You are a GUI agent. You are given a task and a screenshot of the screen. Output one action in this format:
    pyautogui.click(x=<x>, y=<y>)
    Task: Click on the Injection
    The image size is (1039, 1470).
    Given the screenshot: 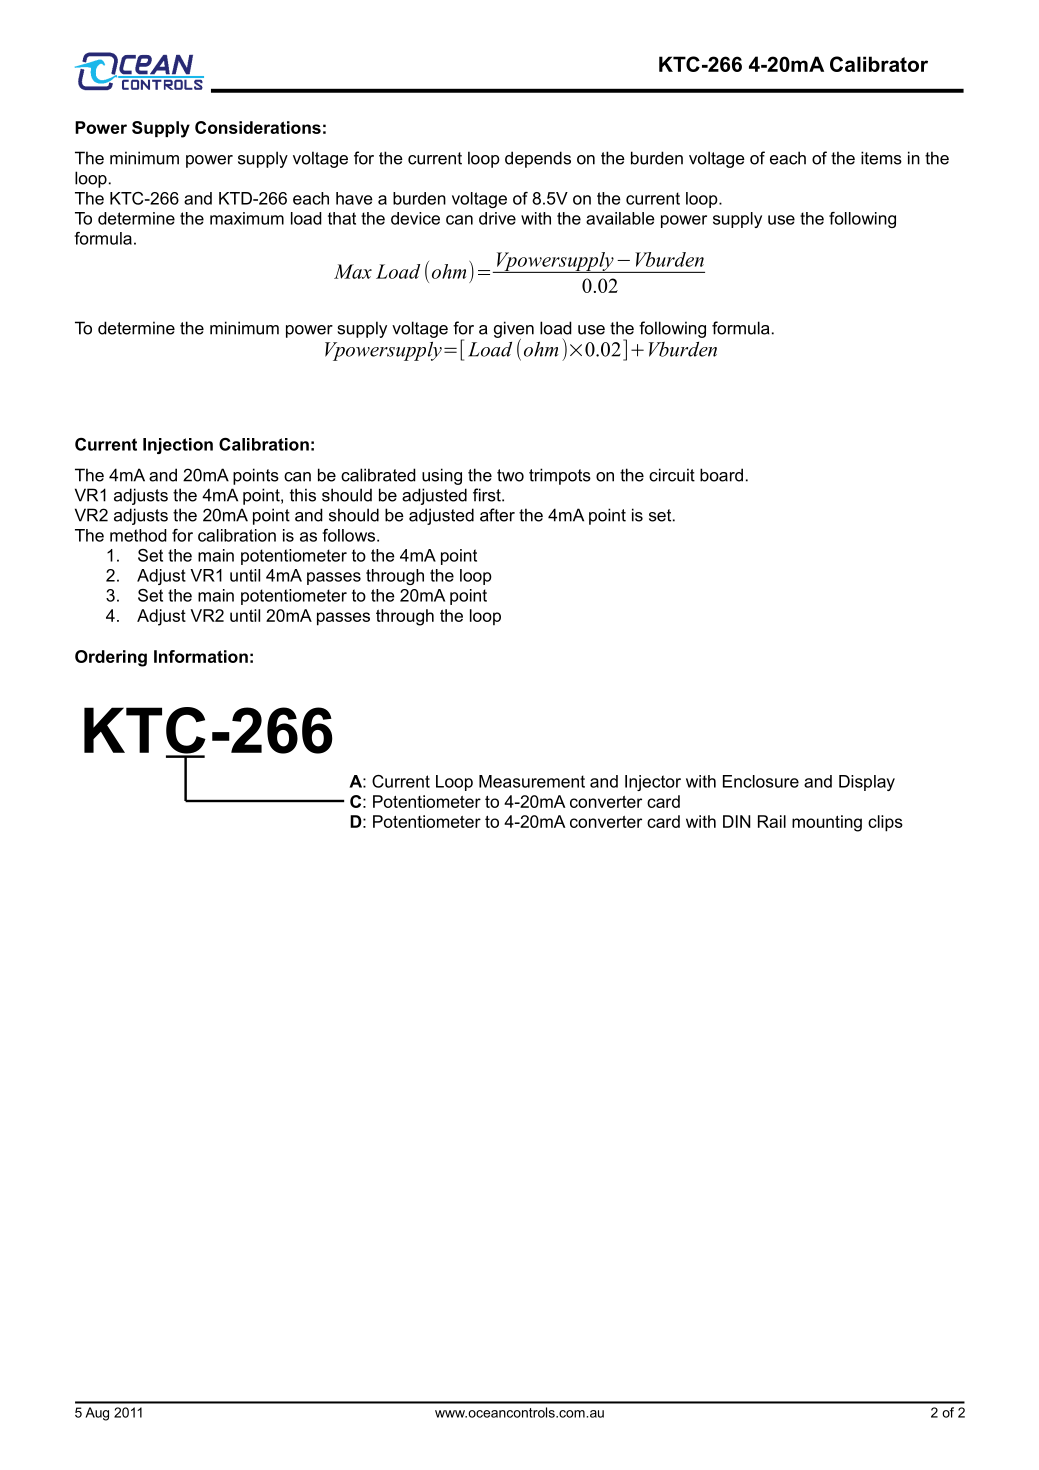 What is the action you would take?
    pyautogui.click(x=178, y=446)
